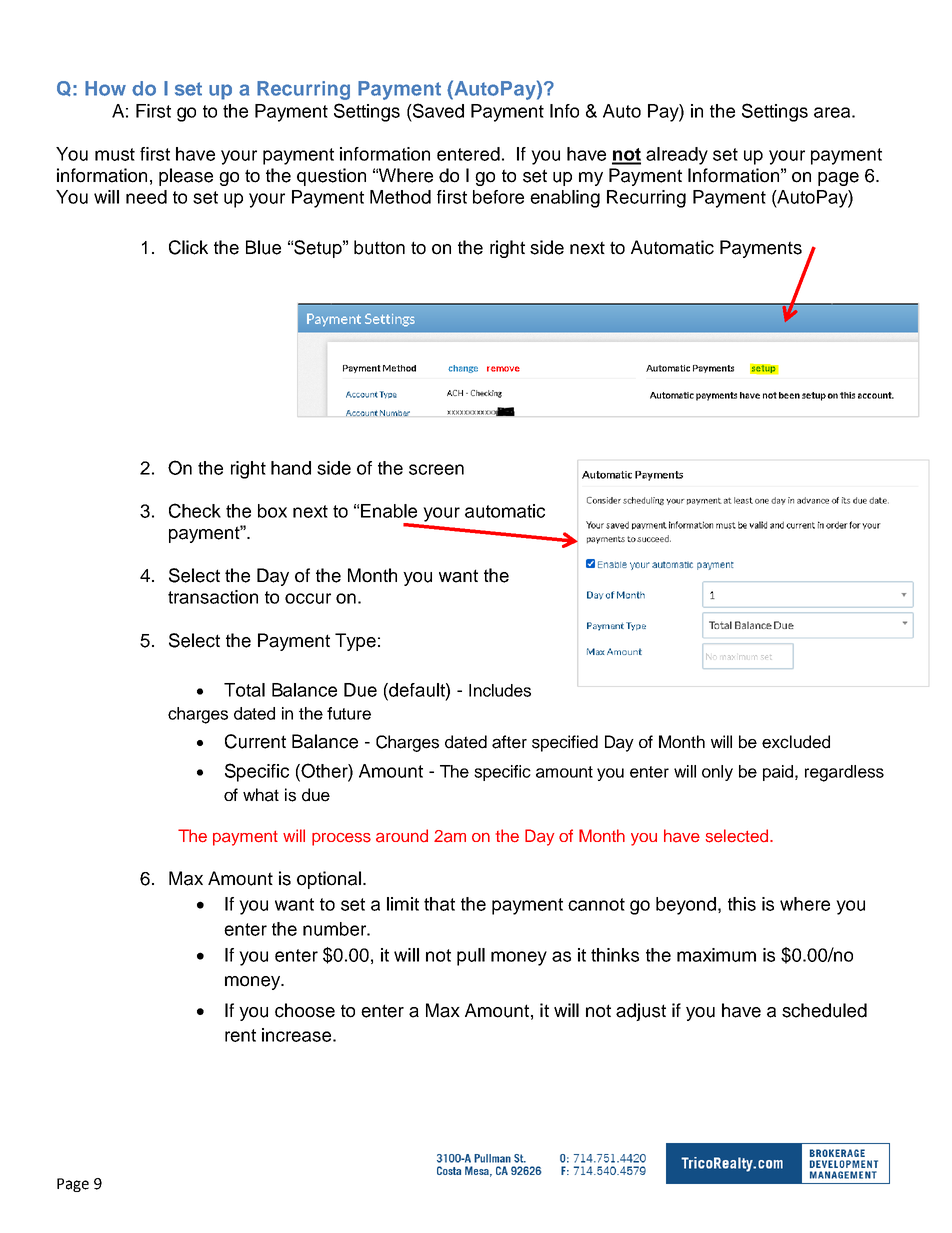 The image size is (952, 1233). What do you see at coordinates (471, 957) in the document?
I see `pull` at bounding box center [471, 957].
